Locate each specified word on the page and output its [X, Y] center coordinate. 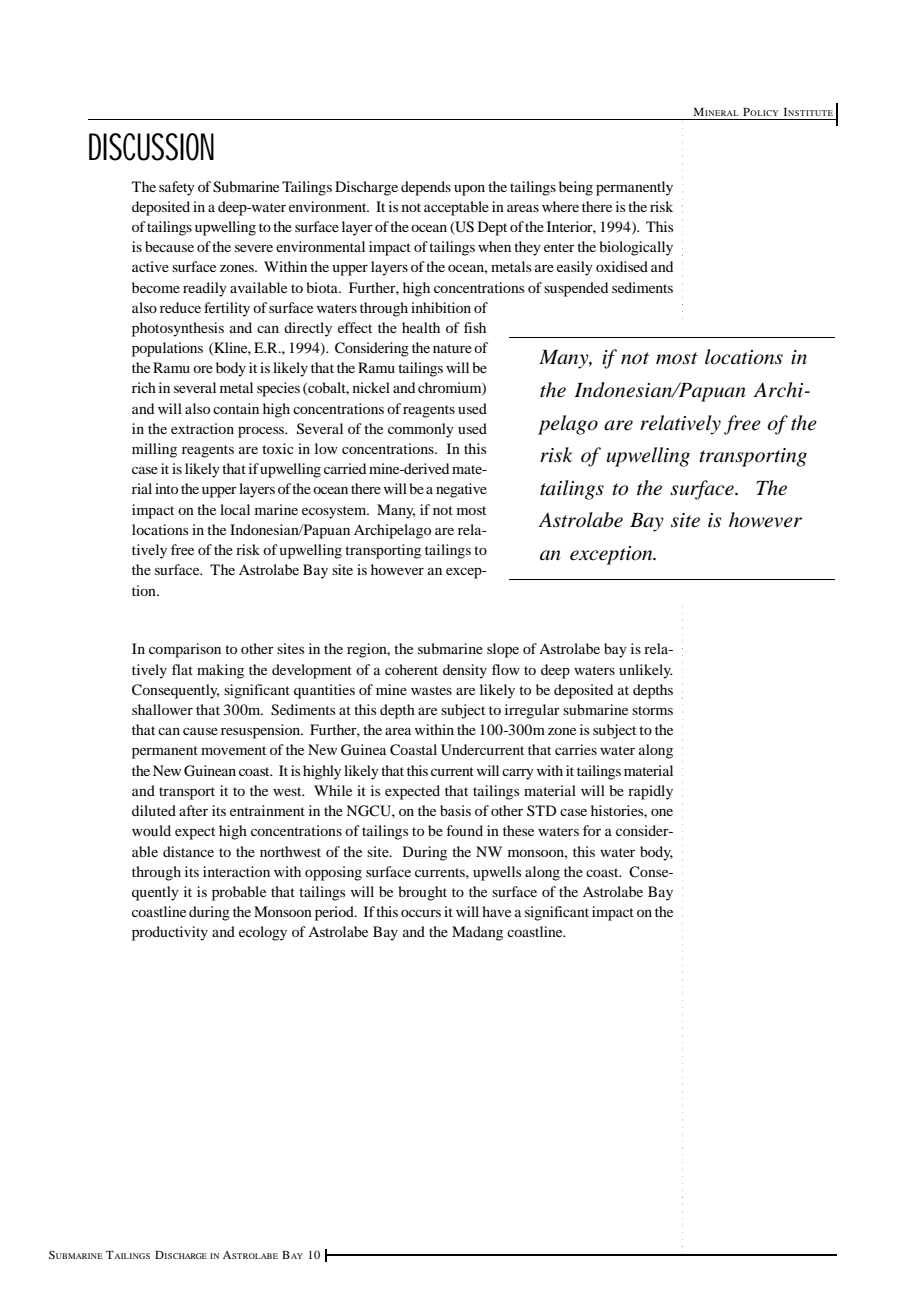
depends [426, 188]
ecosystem [335, 512]
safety [177, 188]
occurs [421, 913]
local [235, 509]
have [496, 911]
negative [461, 490]
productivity [170, 933]
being [576, 188]
